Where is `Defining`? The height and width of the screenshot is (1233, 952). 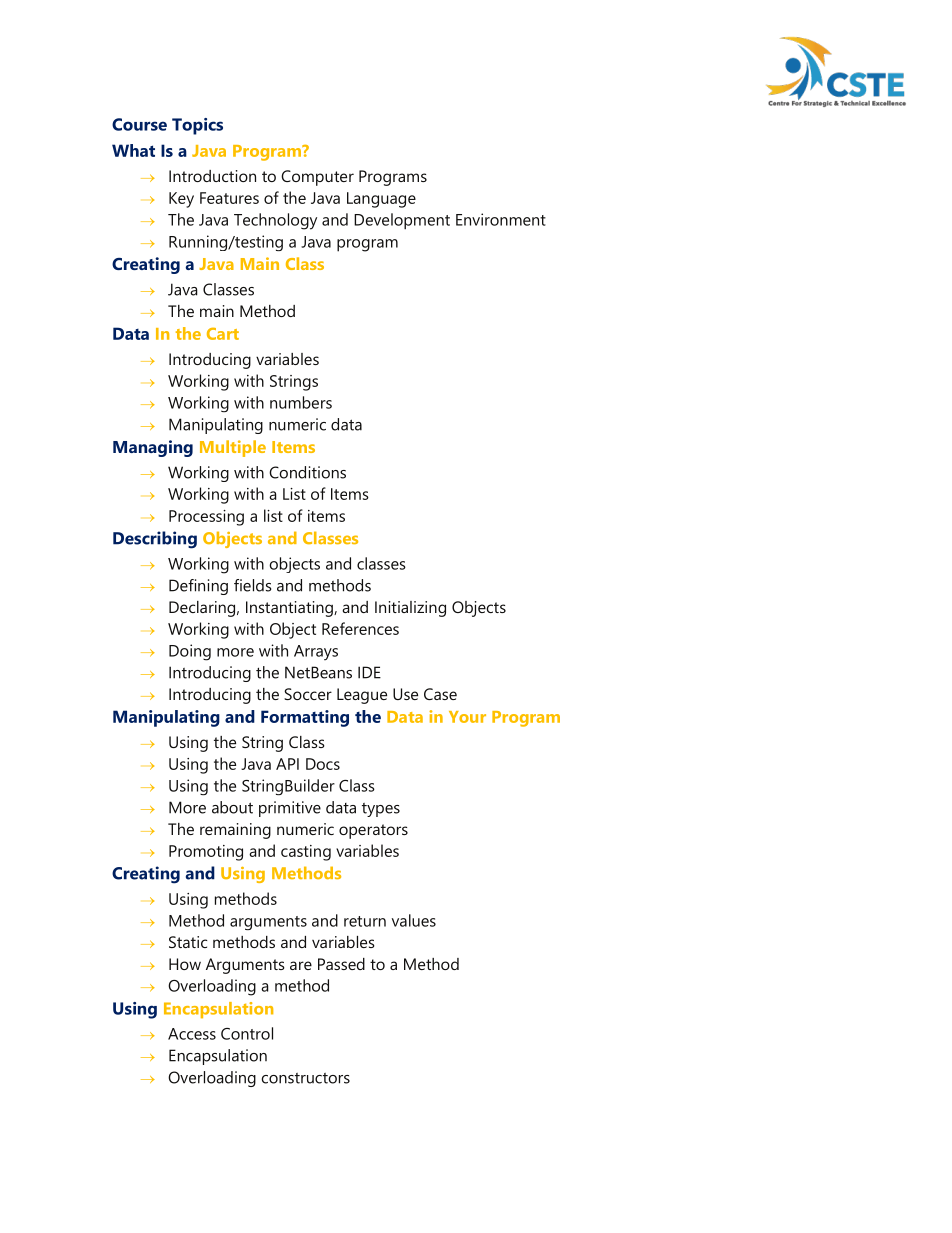
Defining is located at coordinates (198, 587).
